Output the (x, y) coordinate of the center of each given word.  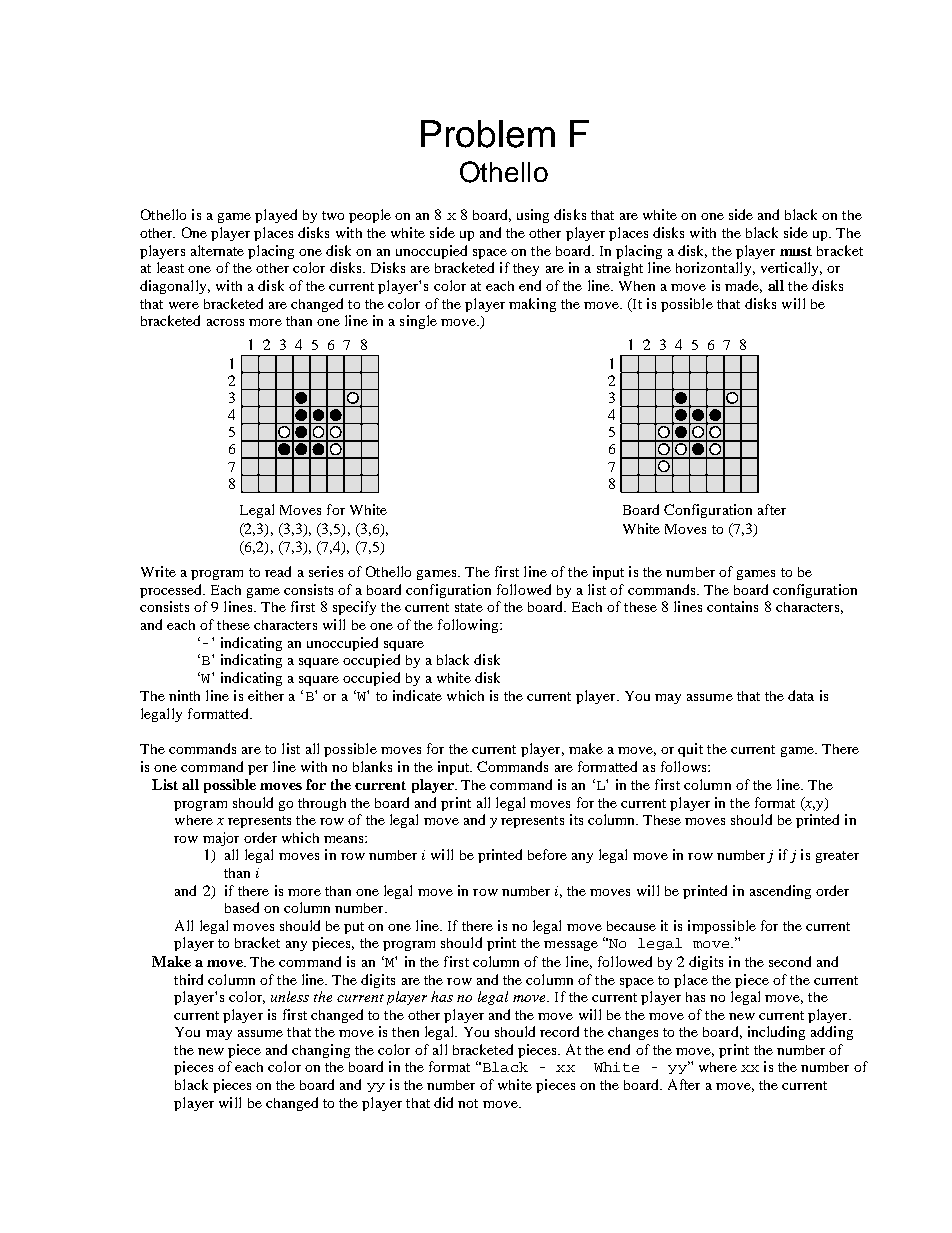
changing (321, 1051)
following (469, 626)
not (468, 1103)
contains (732, 606)
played (276, 216)
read (278, 571)
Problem (488, 134)
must (796, 251)
